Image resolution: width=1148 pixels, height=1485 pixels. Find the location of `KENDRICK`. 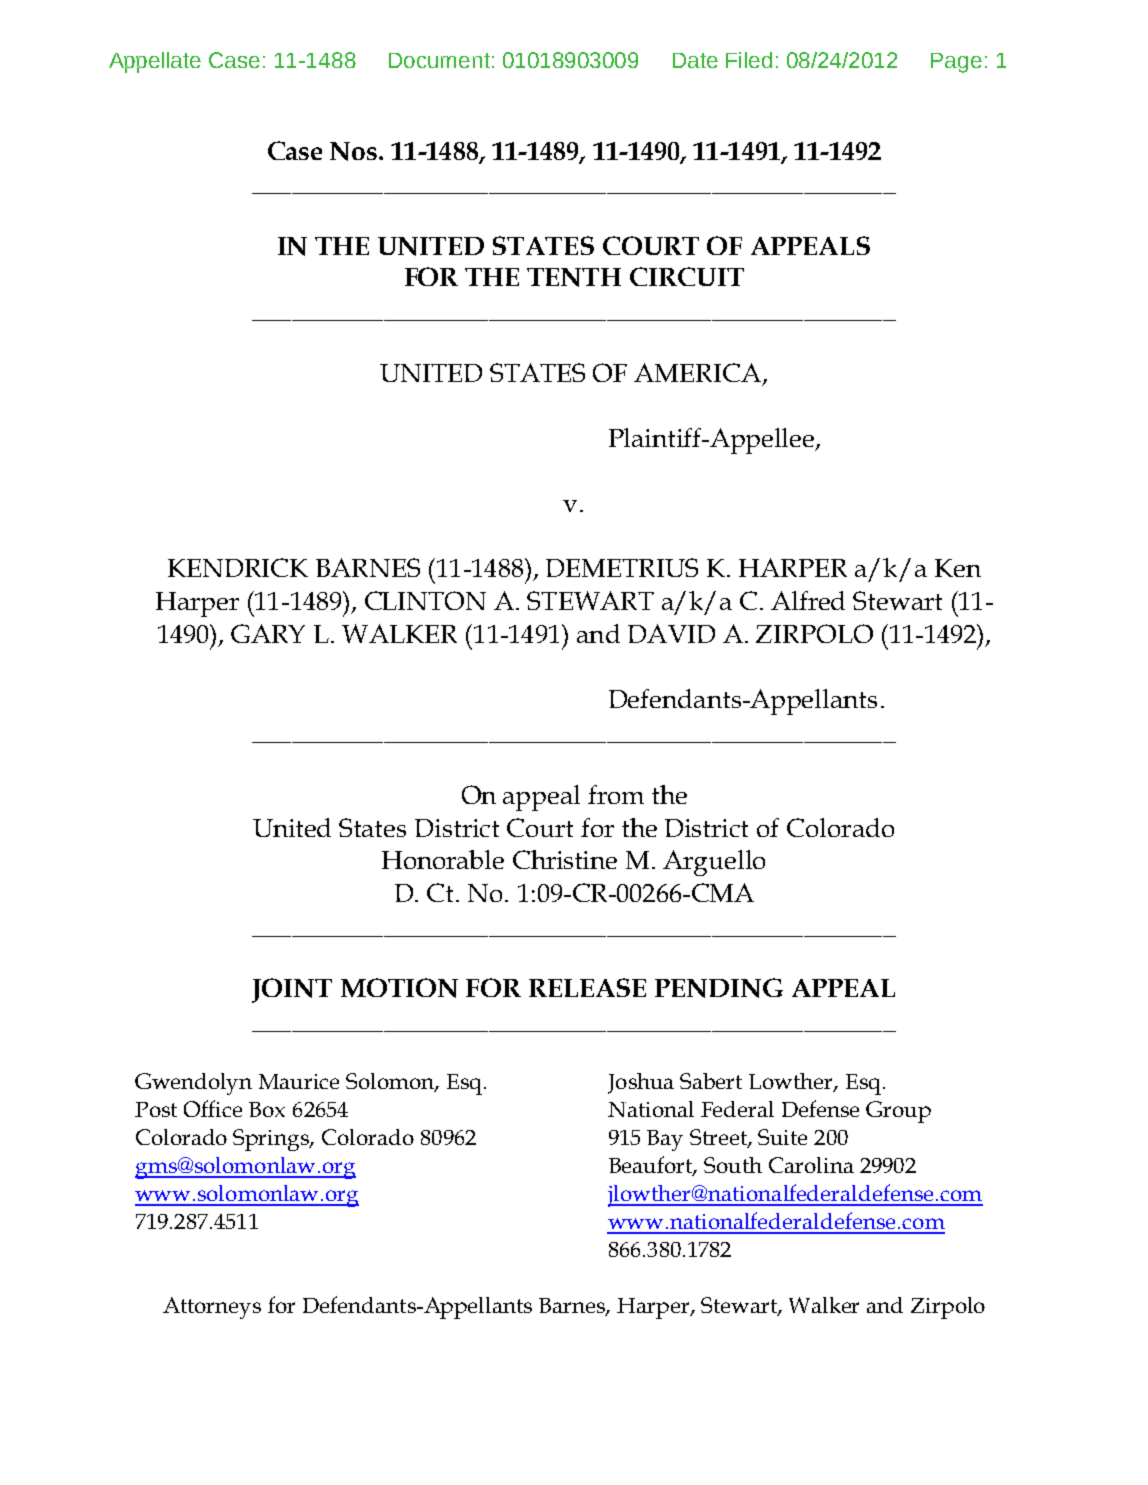

KENDRICK is located at coordinates (238, 567).
